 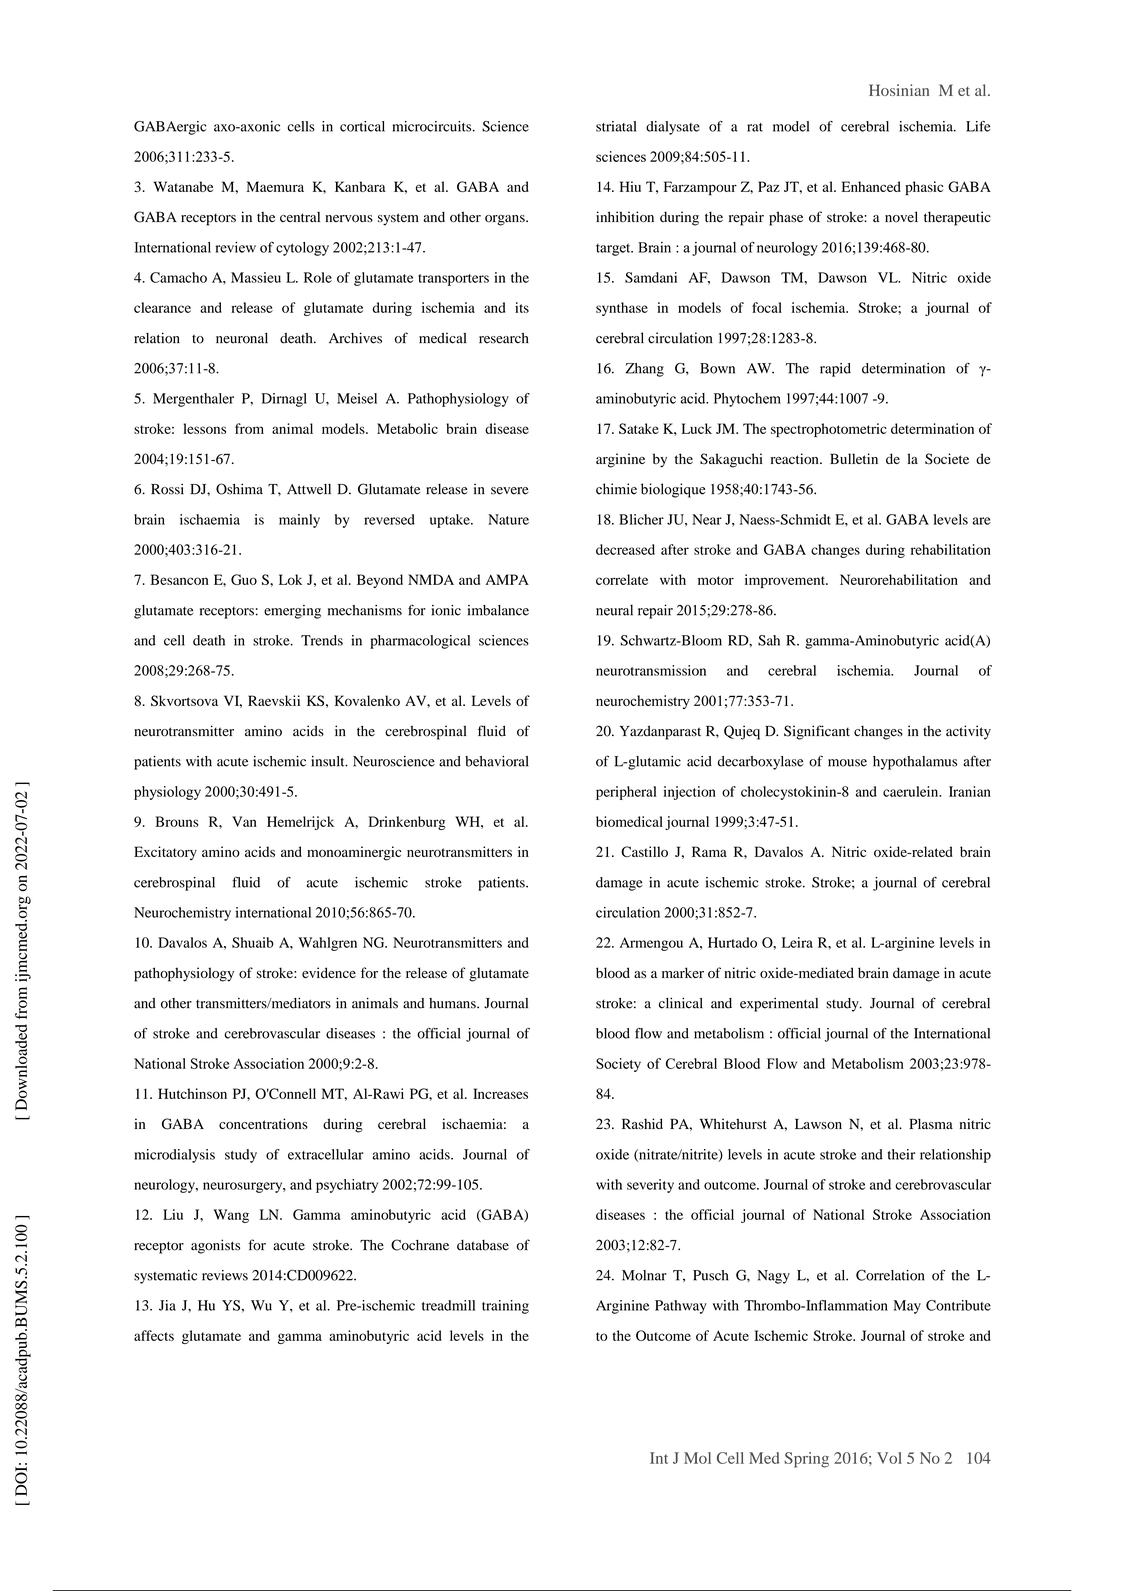 What do you see at coordinates (244, 821) in the screenshot?
I see `Van` at bounding box center [244, 821].
